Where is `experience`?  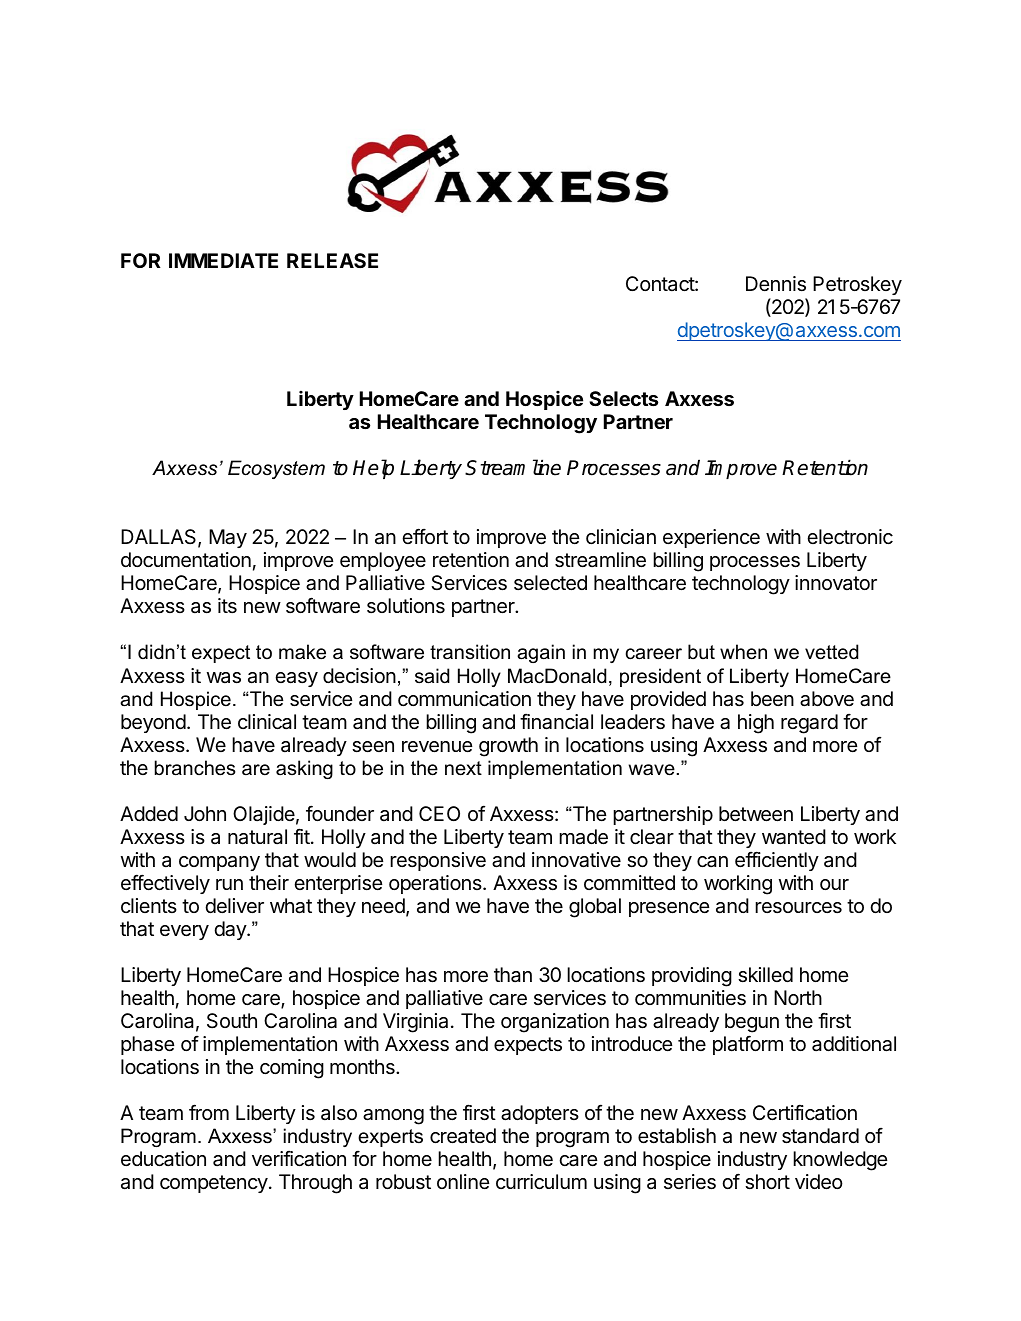 experience is located at coordinates (711, 538).
